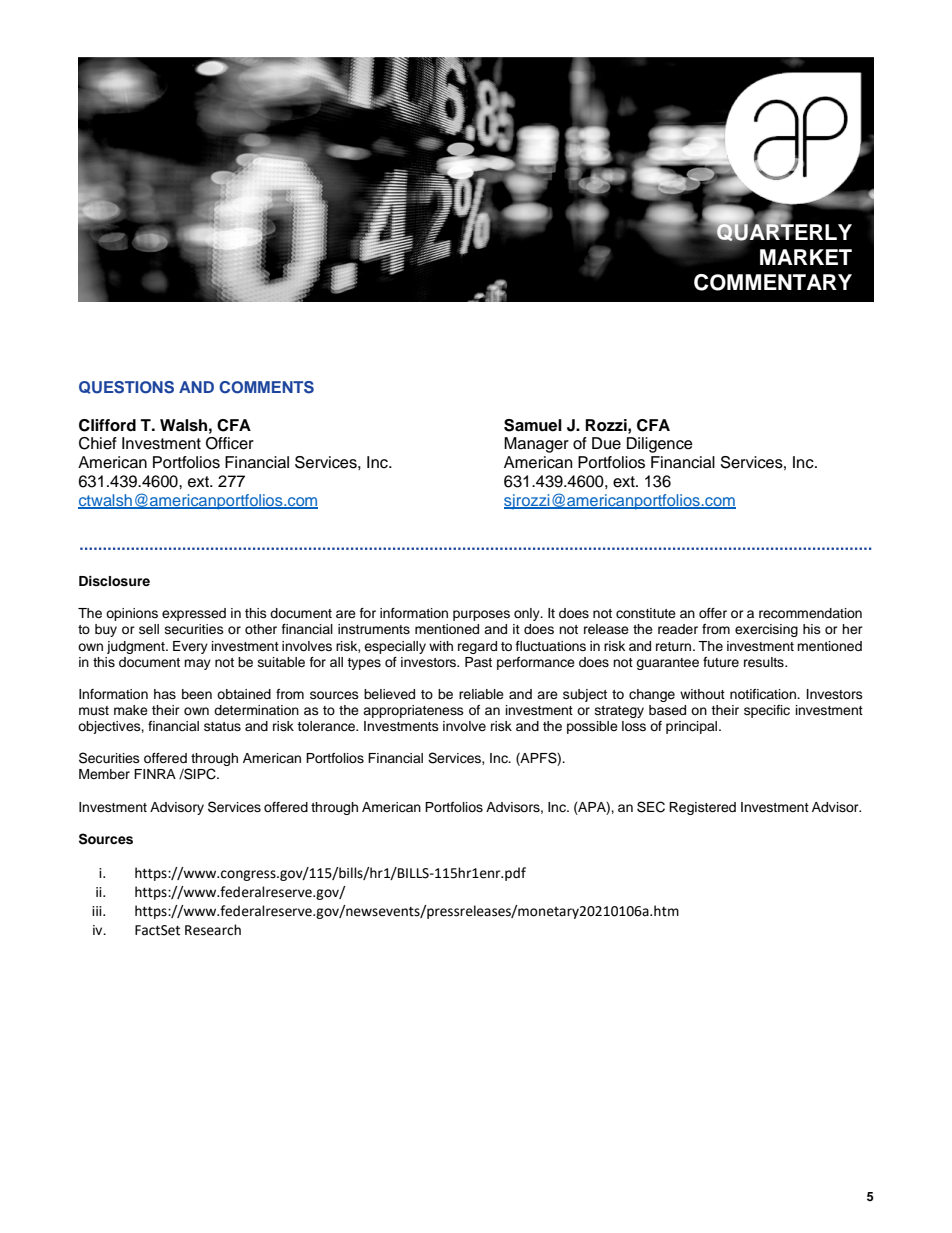 This screenshot has height=1233, width=952. What do you see at coordinates (481, 694) in the screenshot?
I see `reliable` at bounding box center [481, 694].
